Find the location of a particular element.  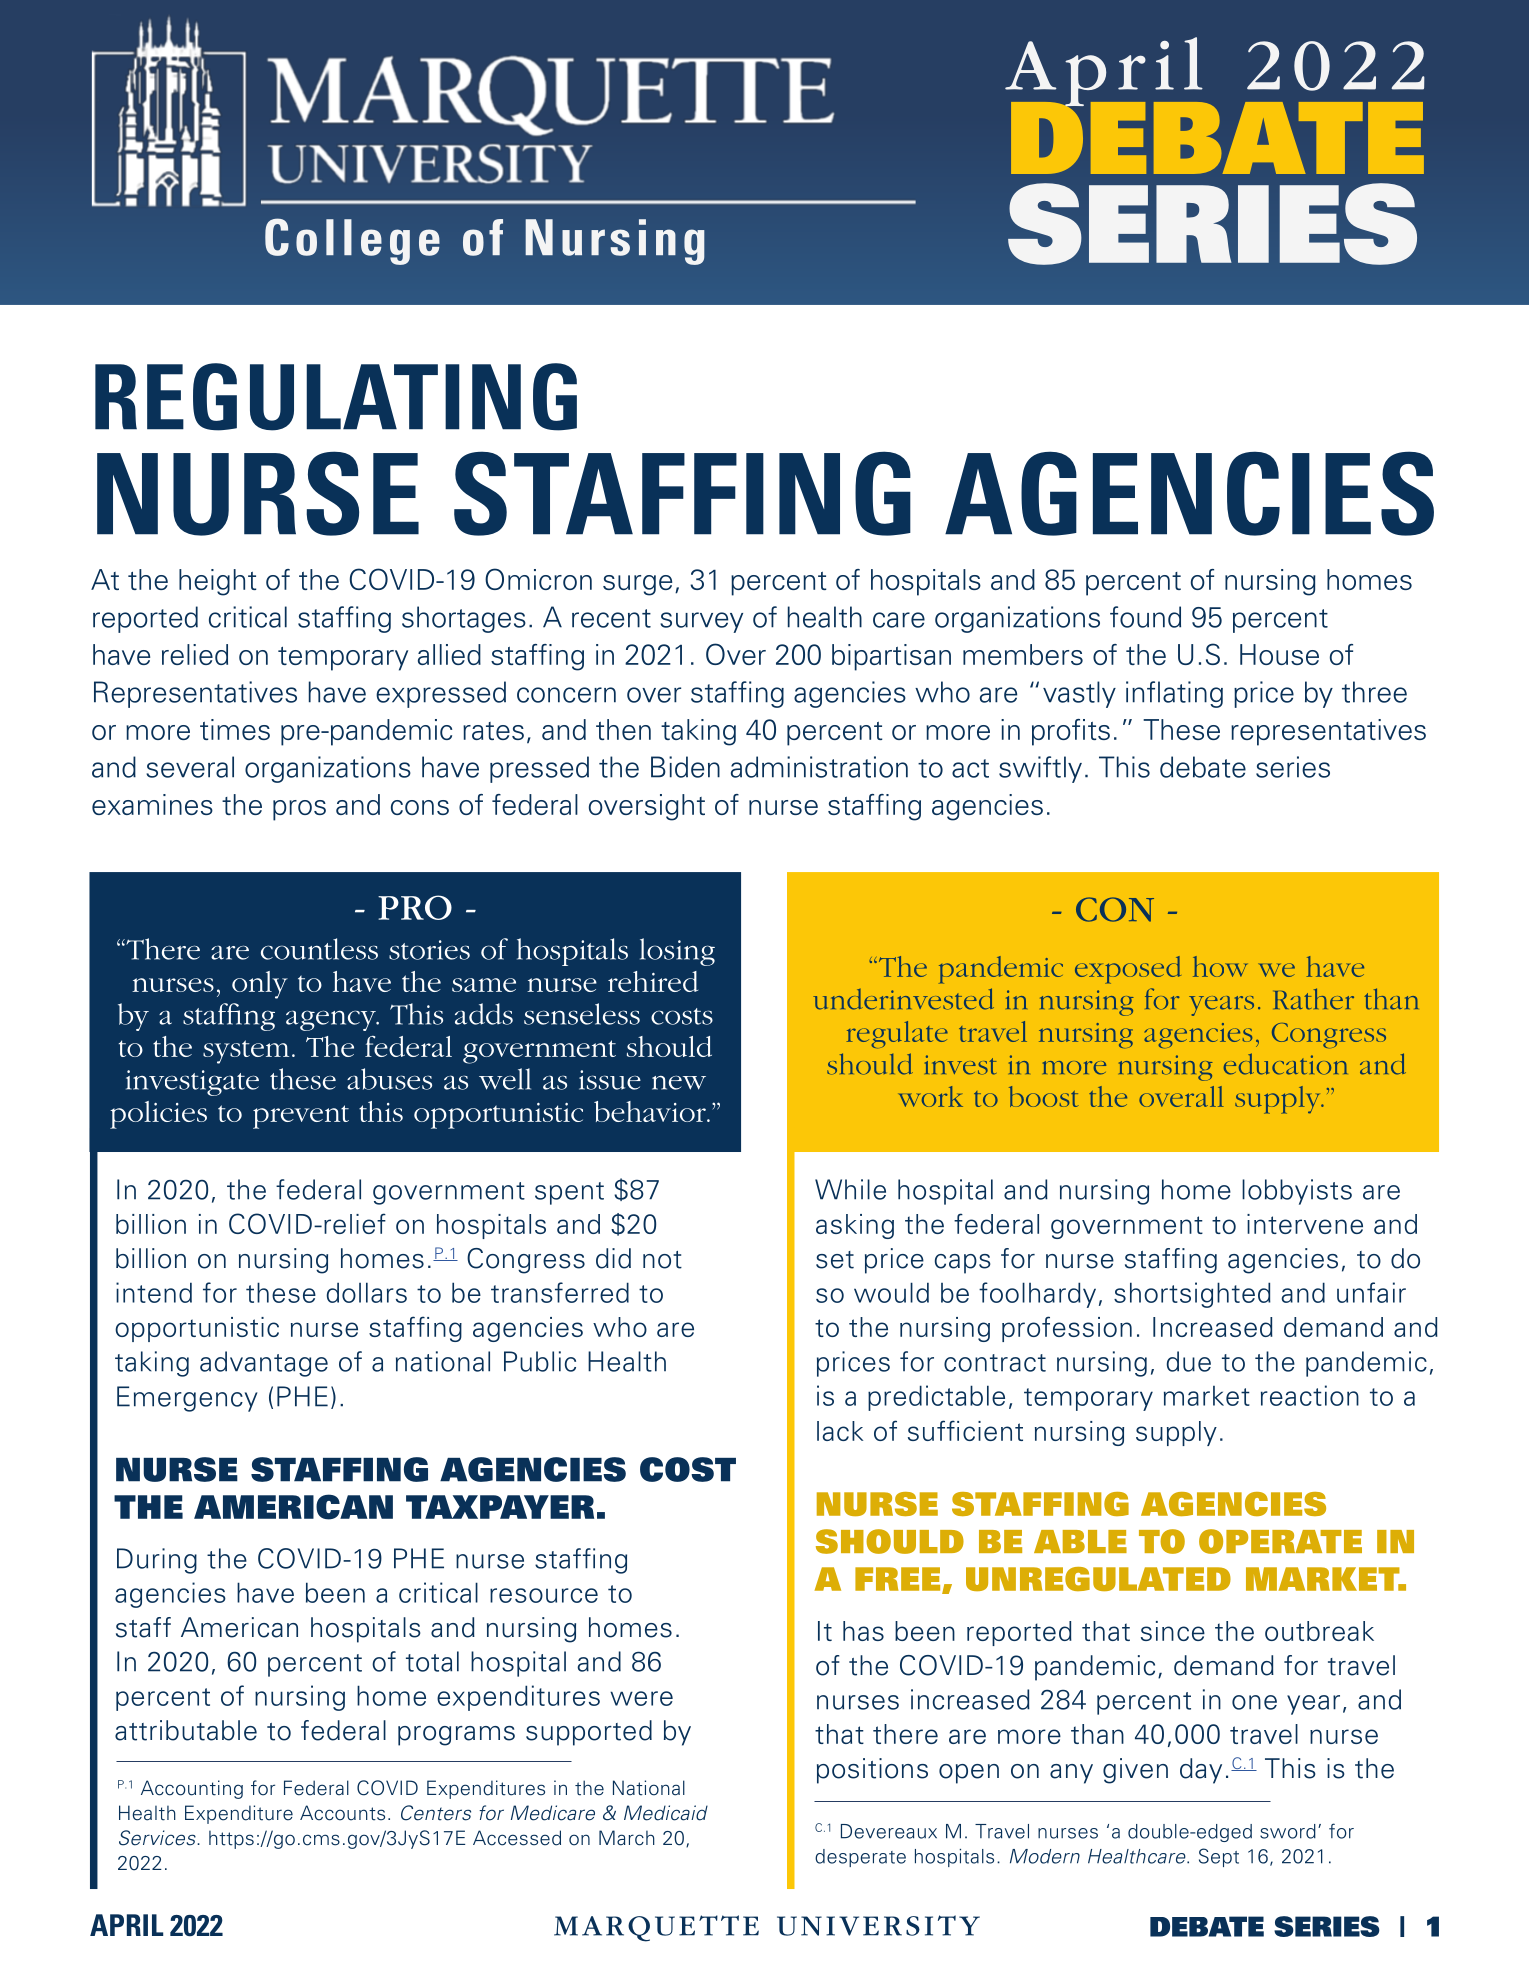

dollars is located at coordinates (367, 1292).
